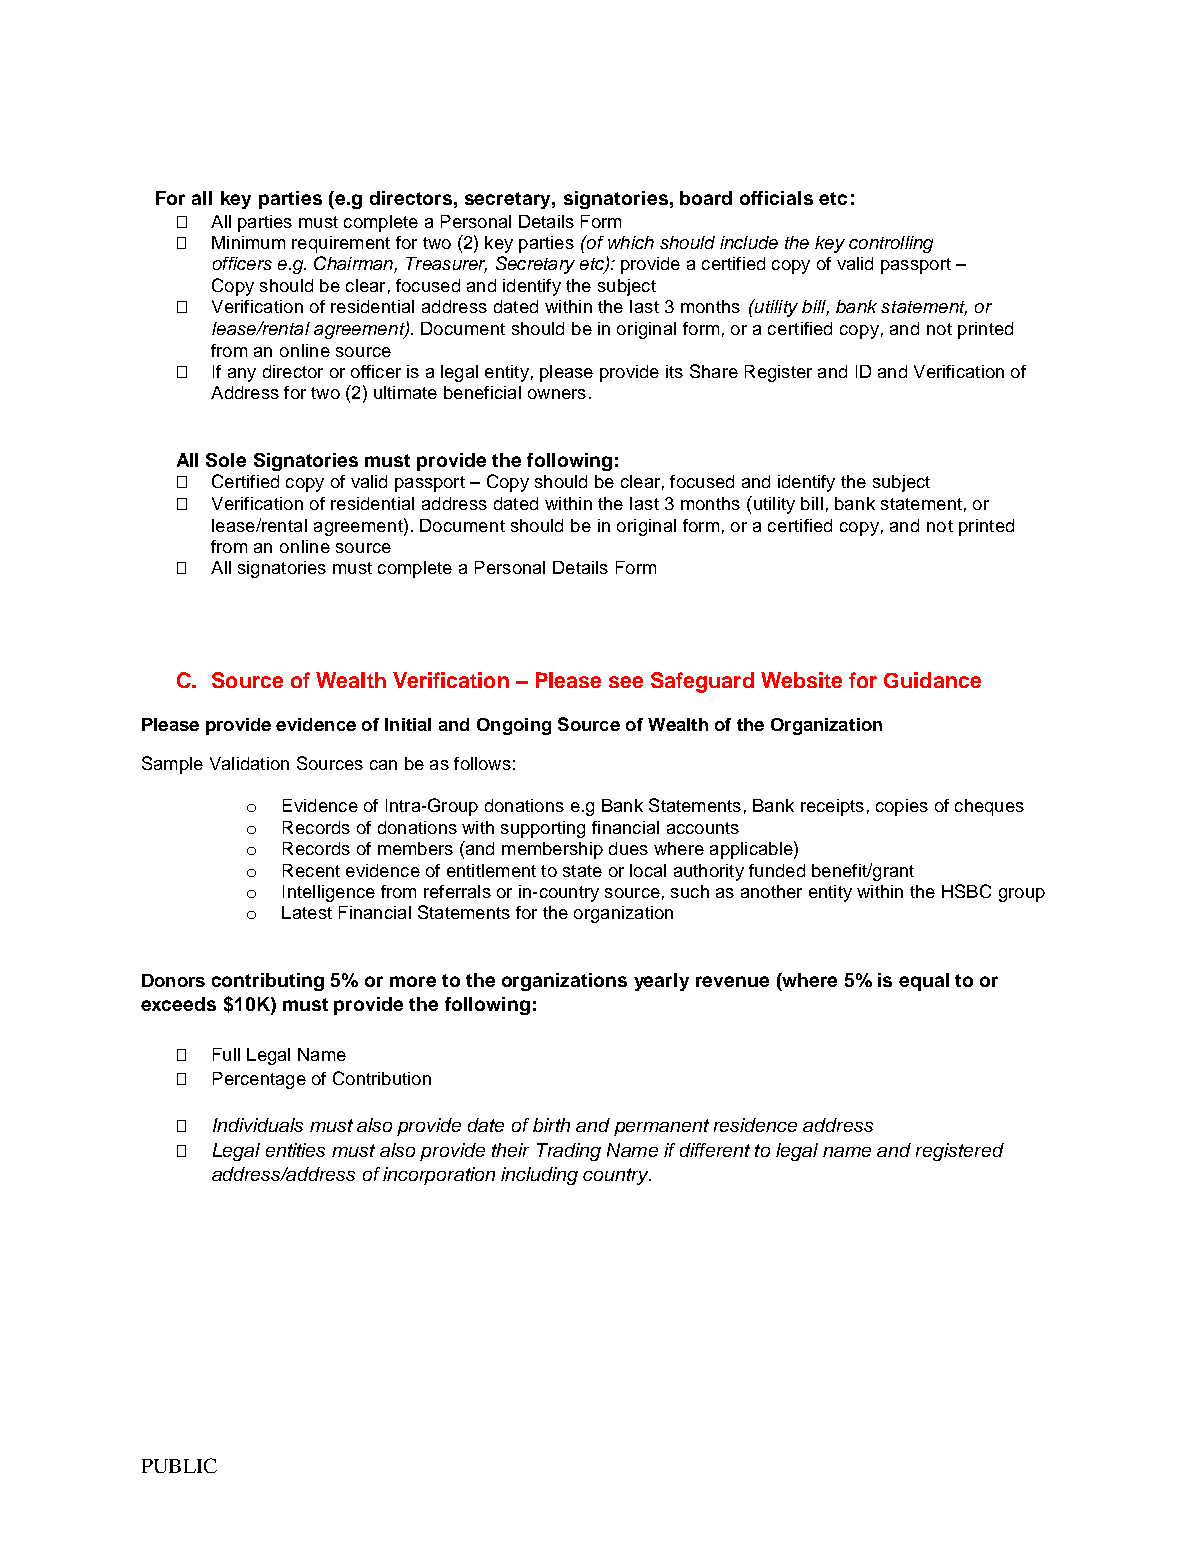  Describe the element at coordinates (179, 1465) in the screenshot. I see `PUBLIC` at that location.
